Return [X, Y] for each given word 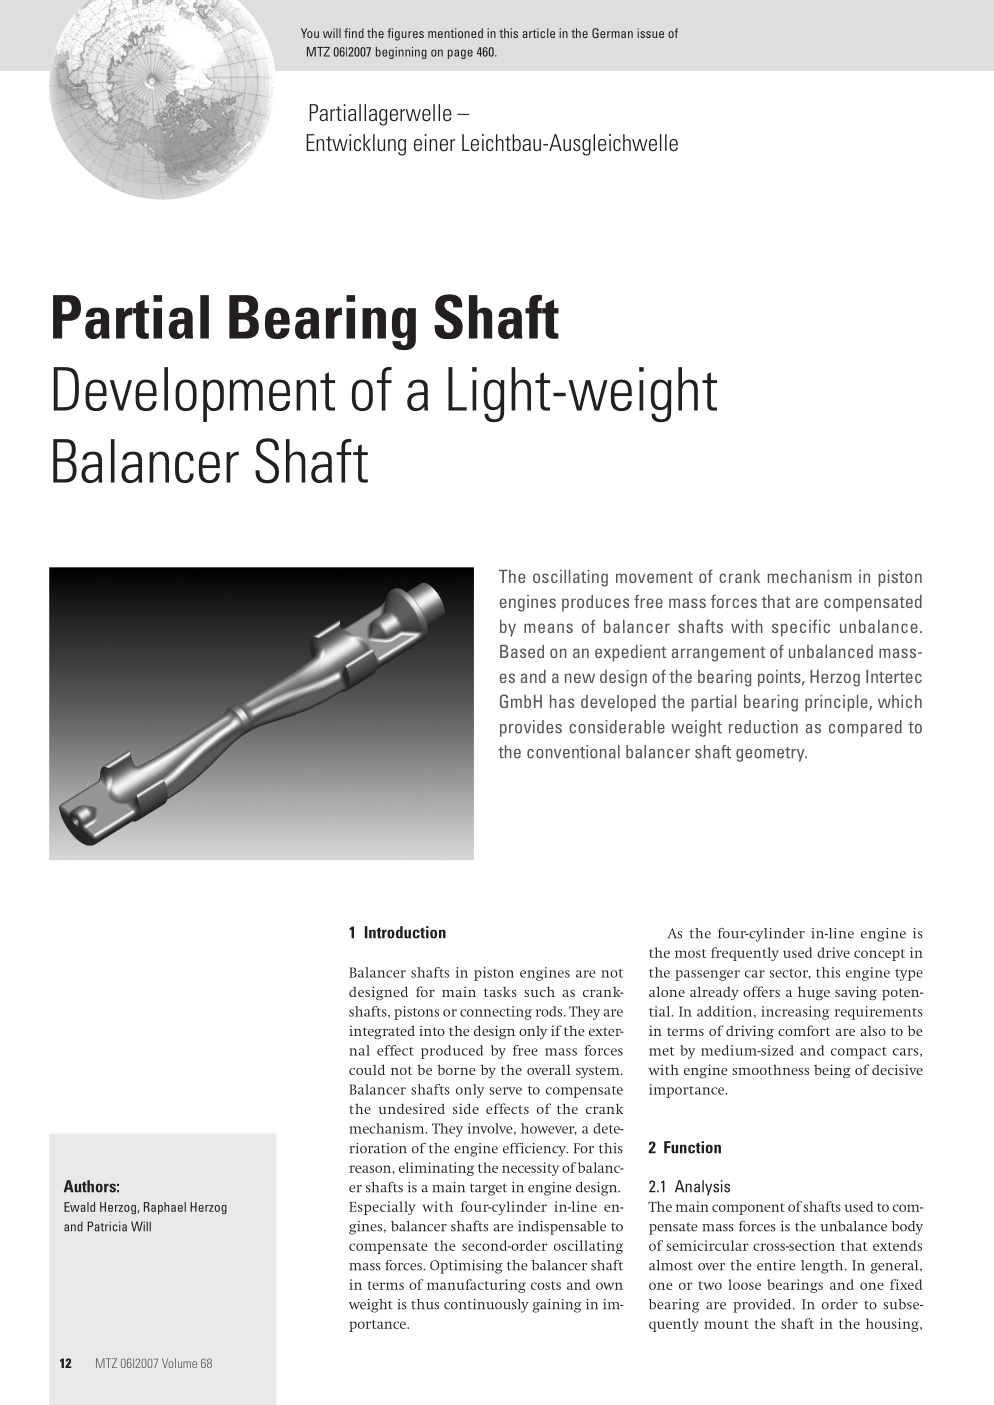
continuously [486, 1306]
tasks [500, 992]
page [460, 54]
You [310, 33]
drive [833, 952]
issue [650, 33]
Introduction [405, 932]
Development [194, 394]
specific [801, 628]
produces [595, 603]
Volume [179, 1363]
